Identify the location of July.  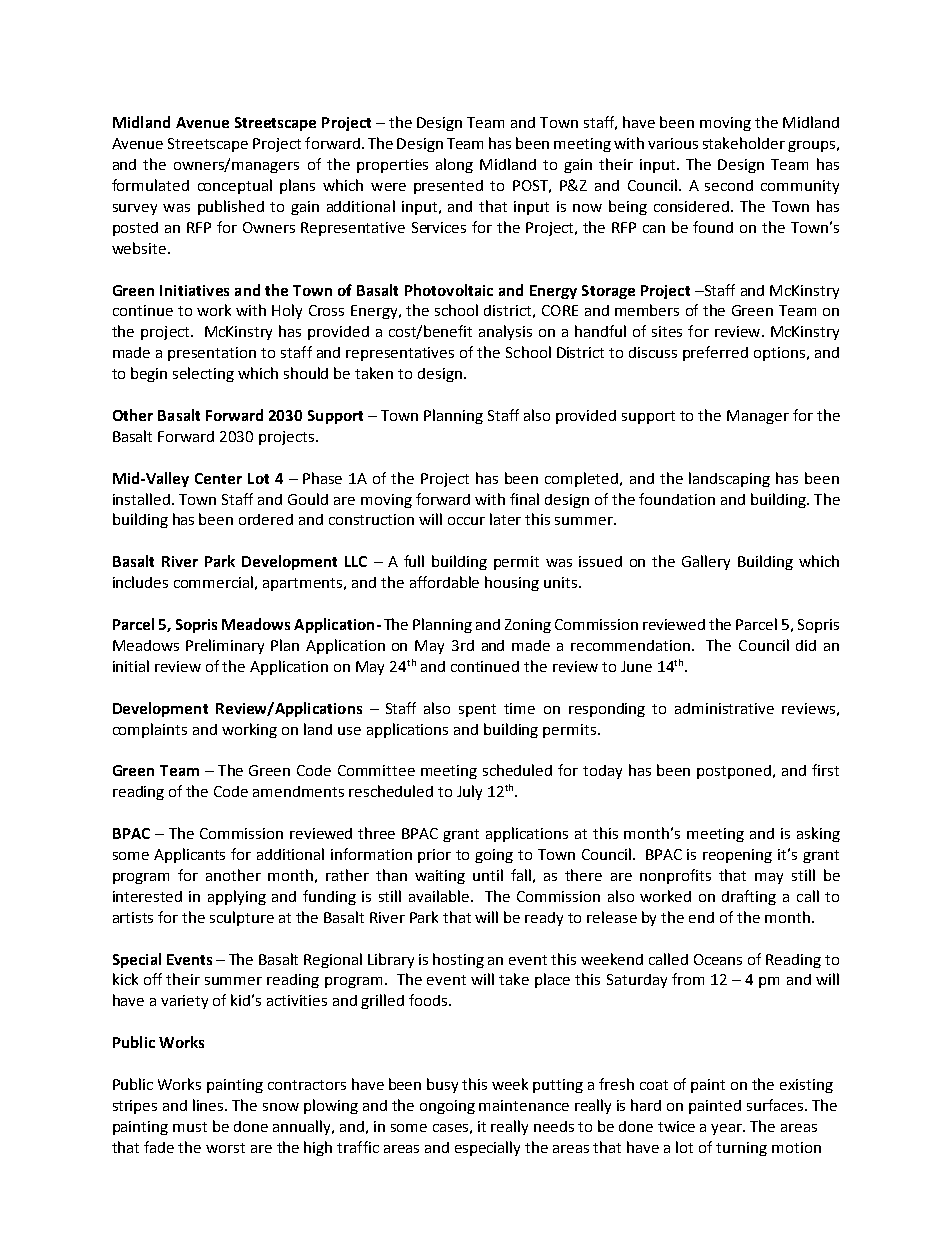
(469, 792).
